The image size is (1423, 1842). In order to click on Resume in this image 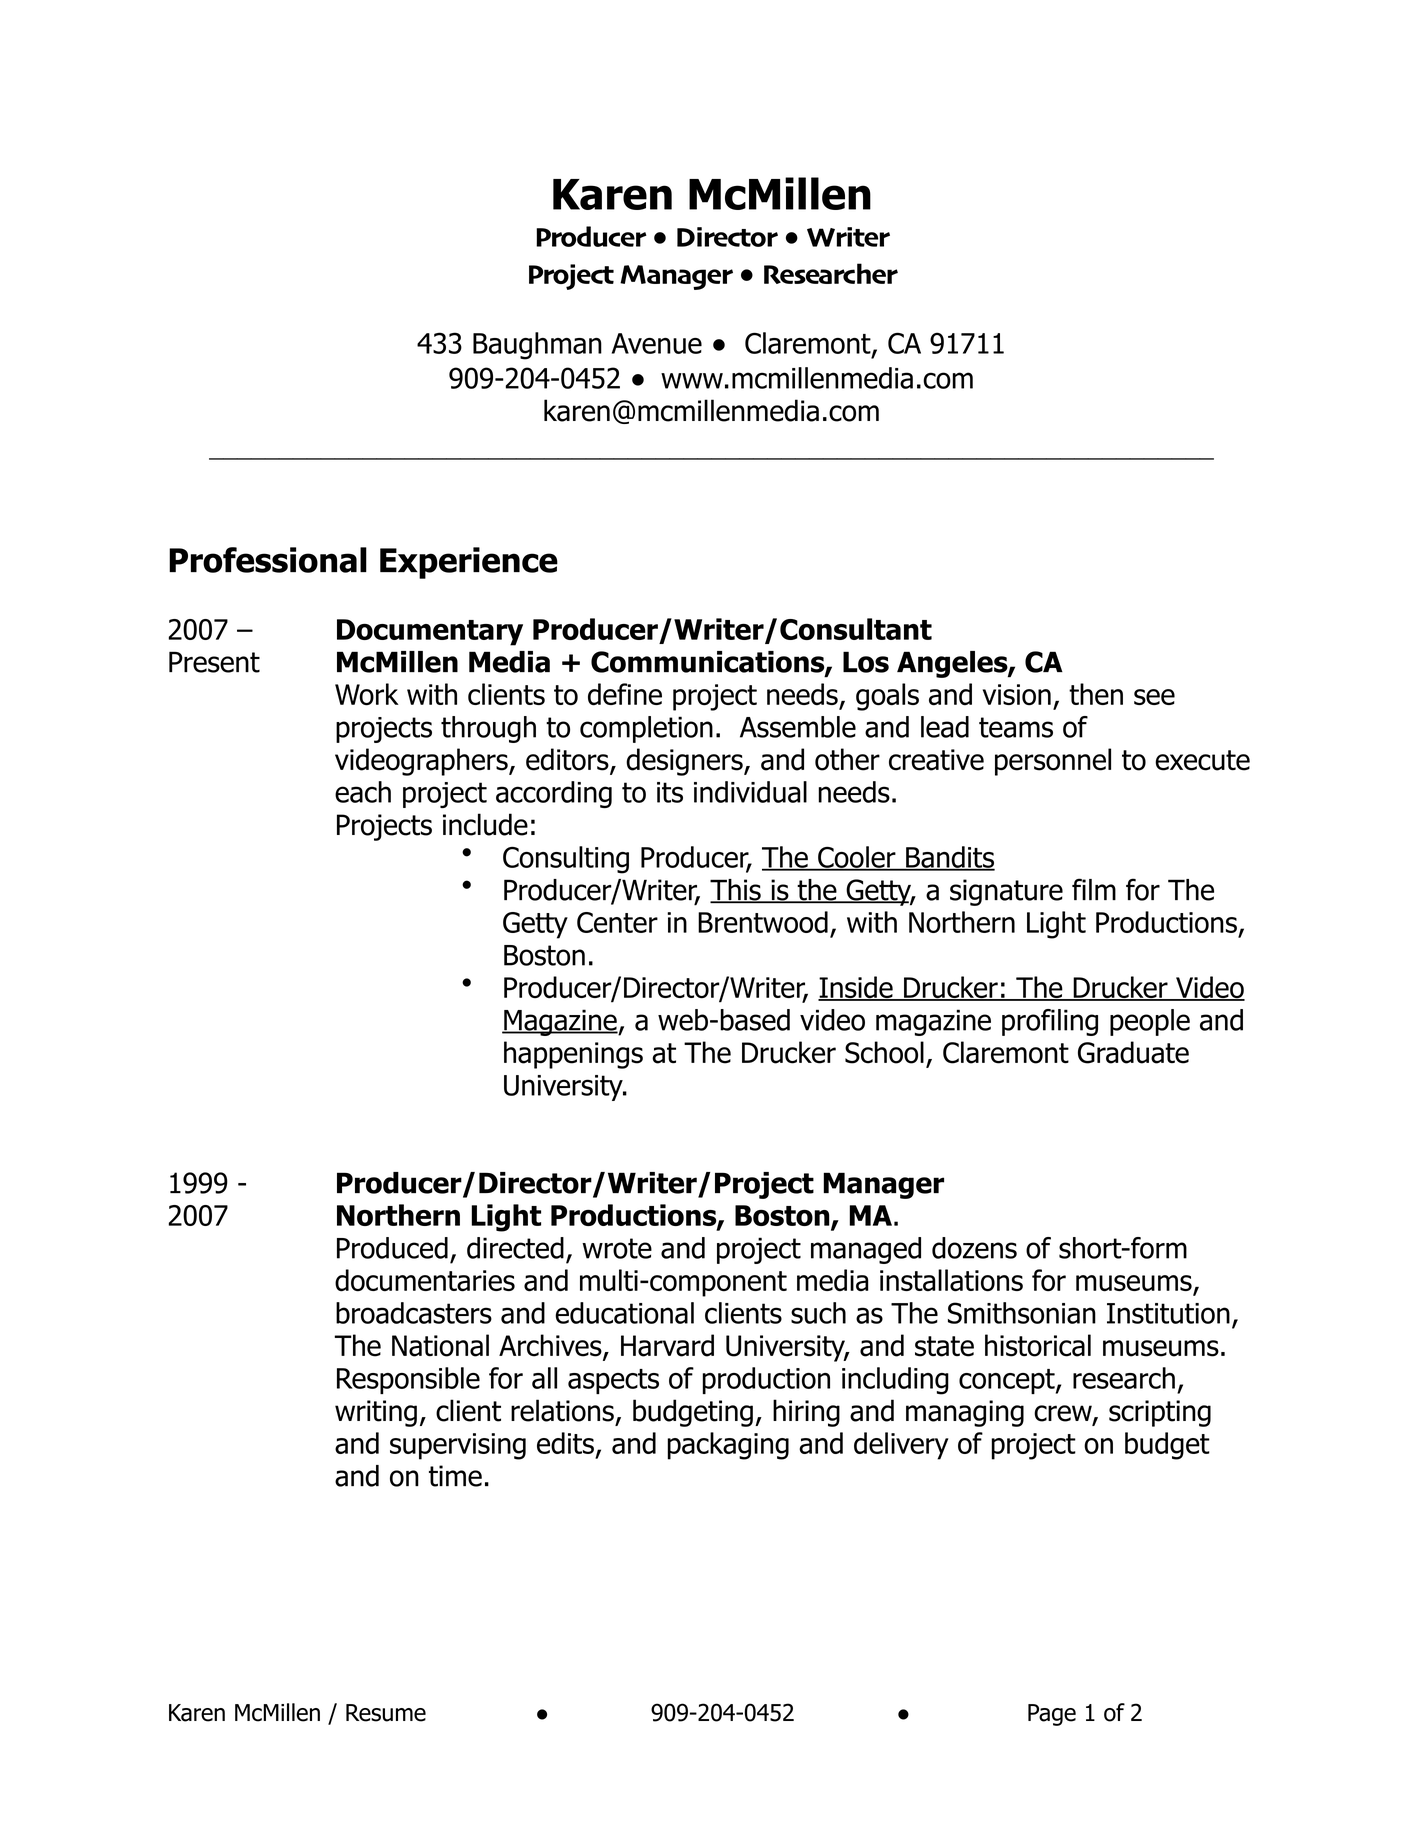, I will do `click(386, 1713)`.
